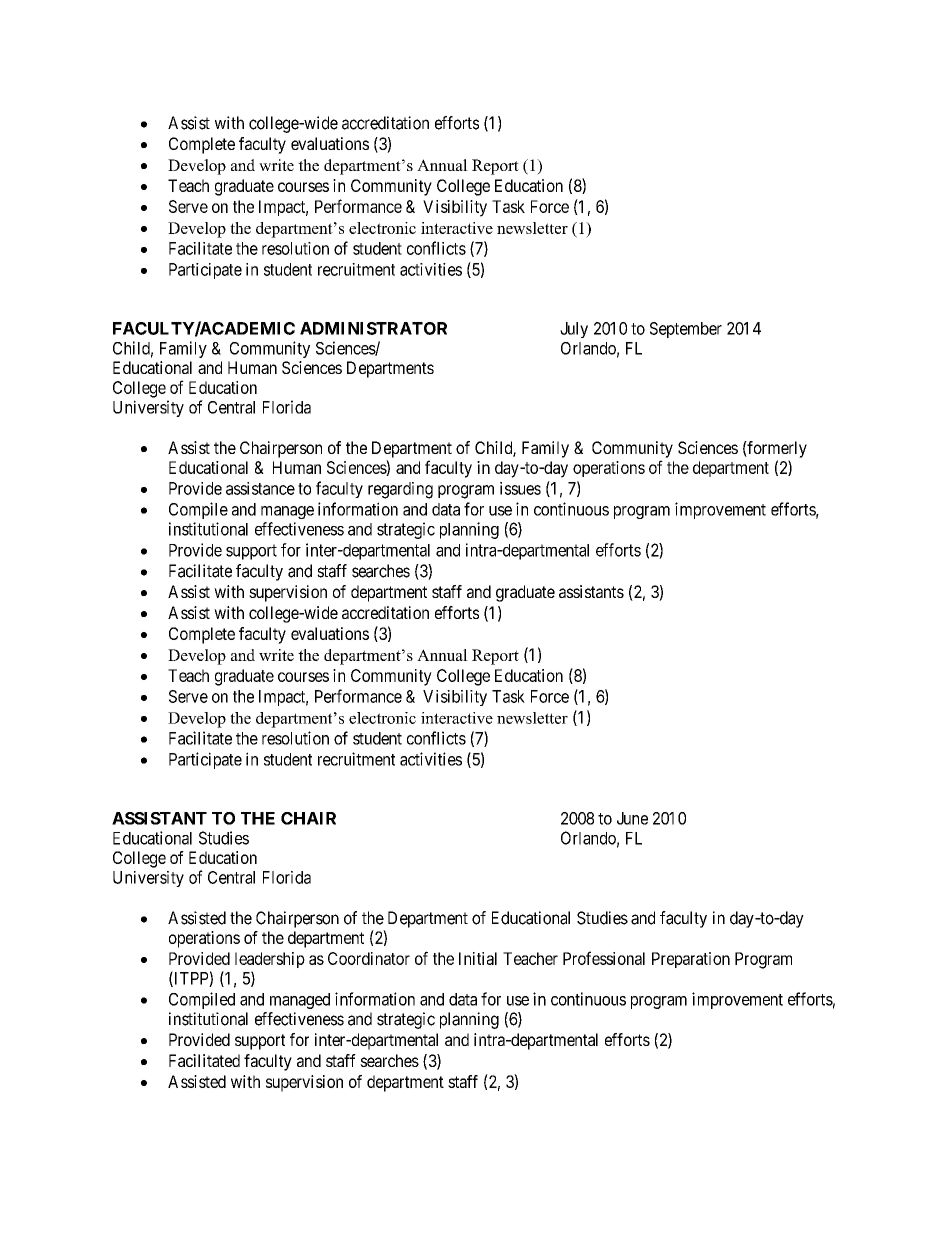  I want to click on Preparation, so click(691, 960).
